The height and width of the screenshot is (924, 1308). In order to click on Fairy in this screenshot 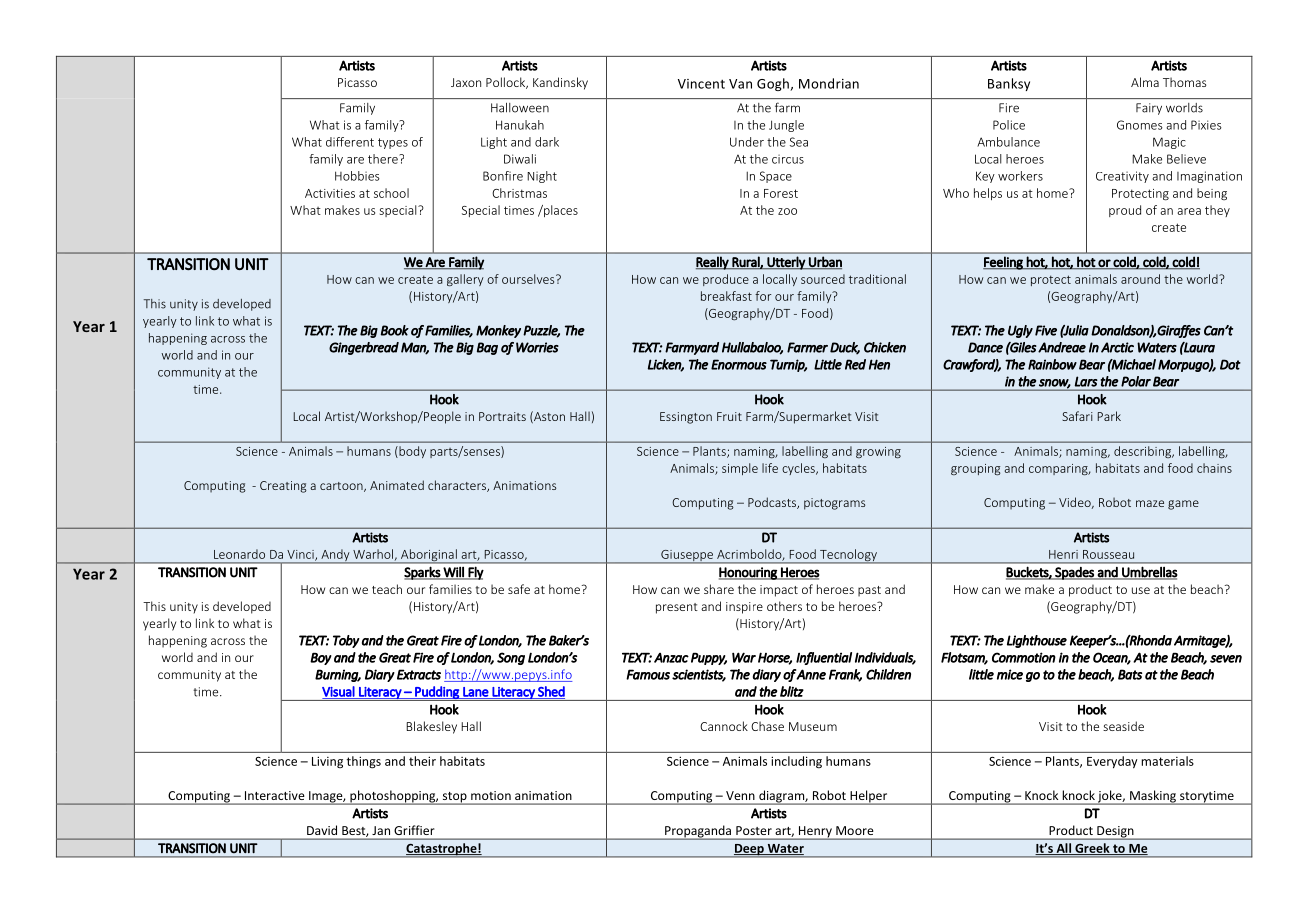, I will do `click(1149, 109)`.
